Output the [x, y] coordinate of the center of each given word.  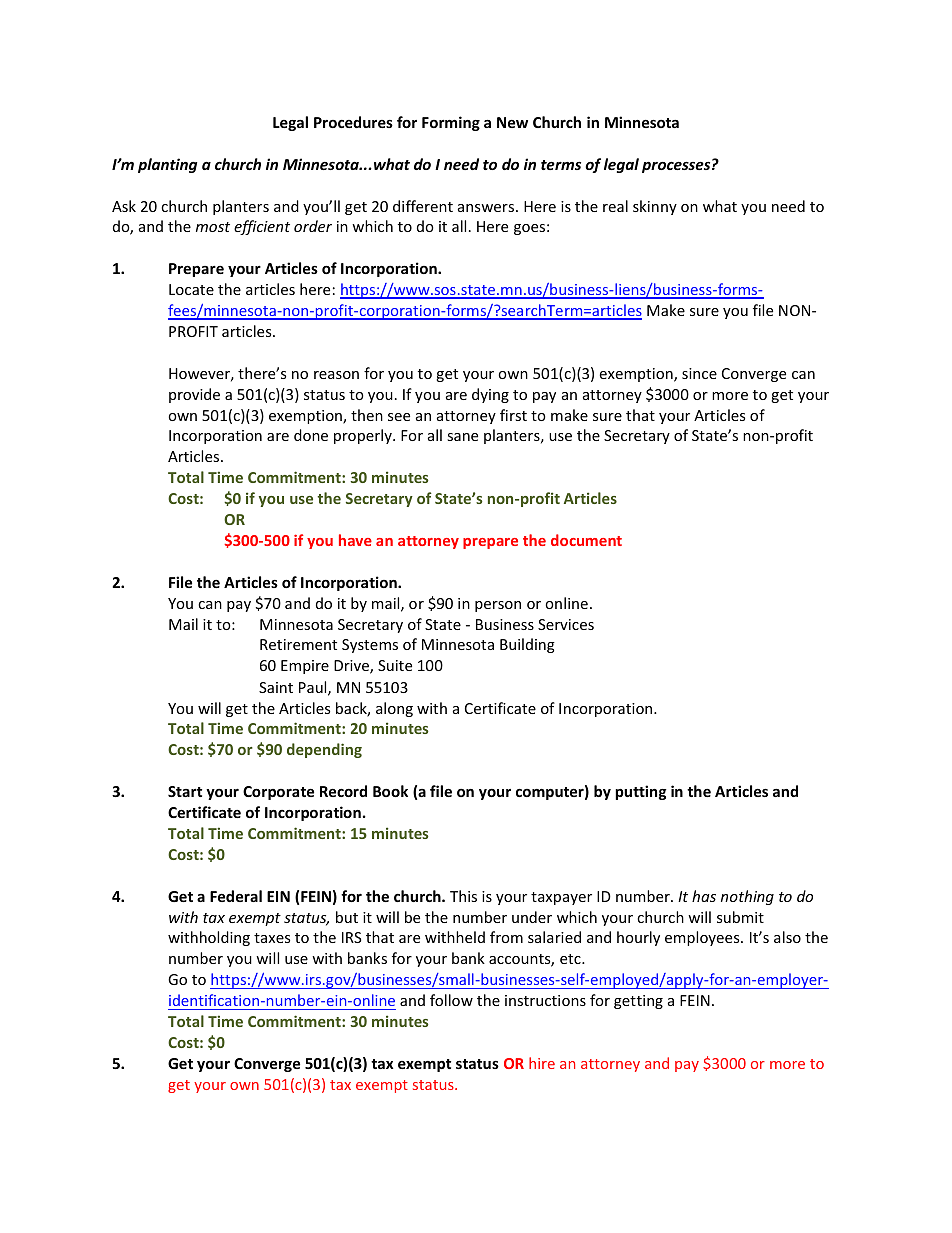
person [498, 606]
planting [167, 165]
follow [451, 1000]
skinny [655, 207]
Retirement [298, 644]
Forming [451, 123]
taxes [272, 938]
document [586, 540]
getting [638, 1002]
